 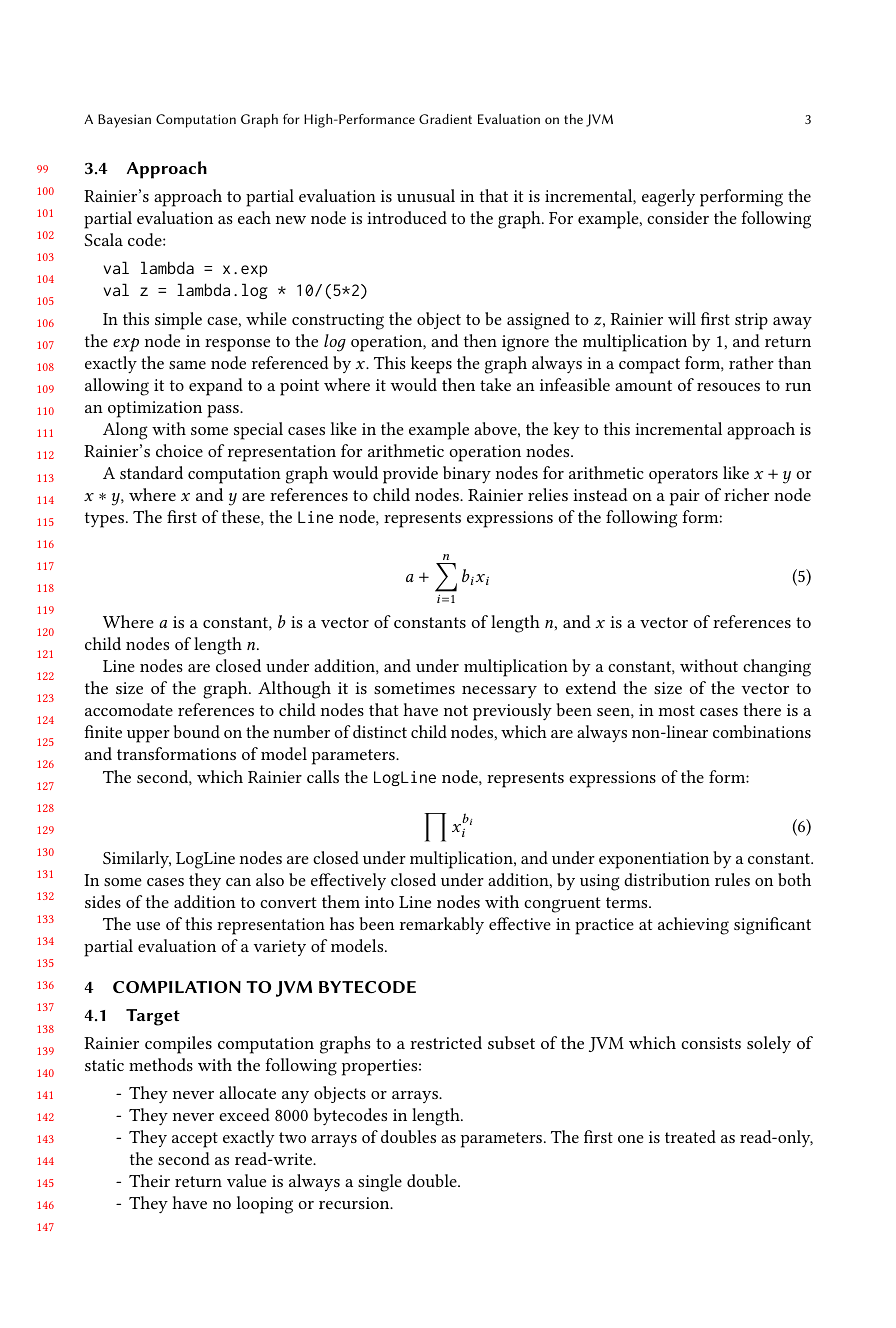 I want to click on Their, so click(x=149, y=1180).
